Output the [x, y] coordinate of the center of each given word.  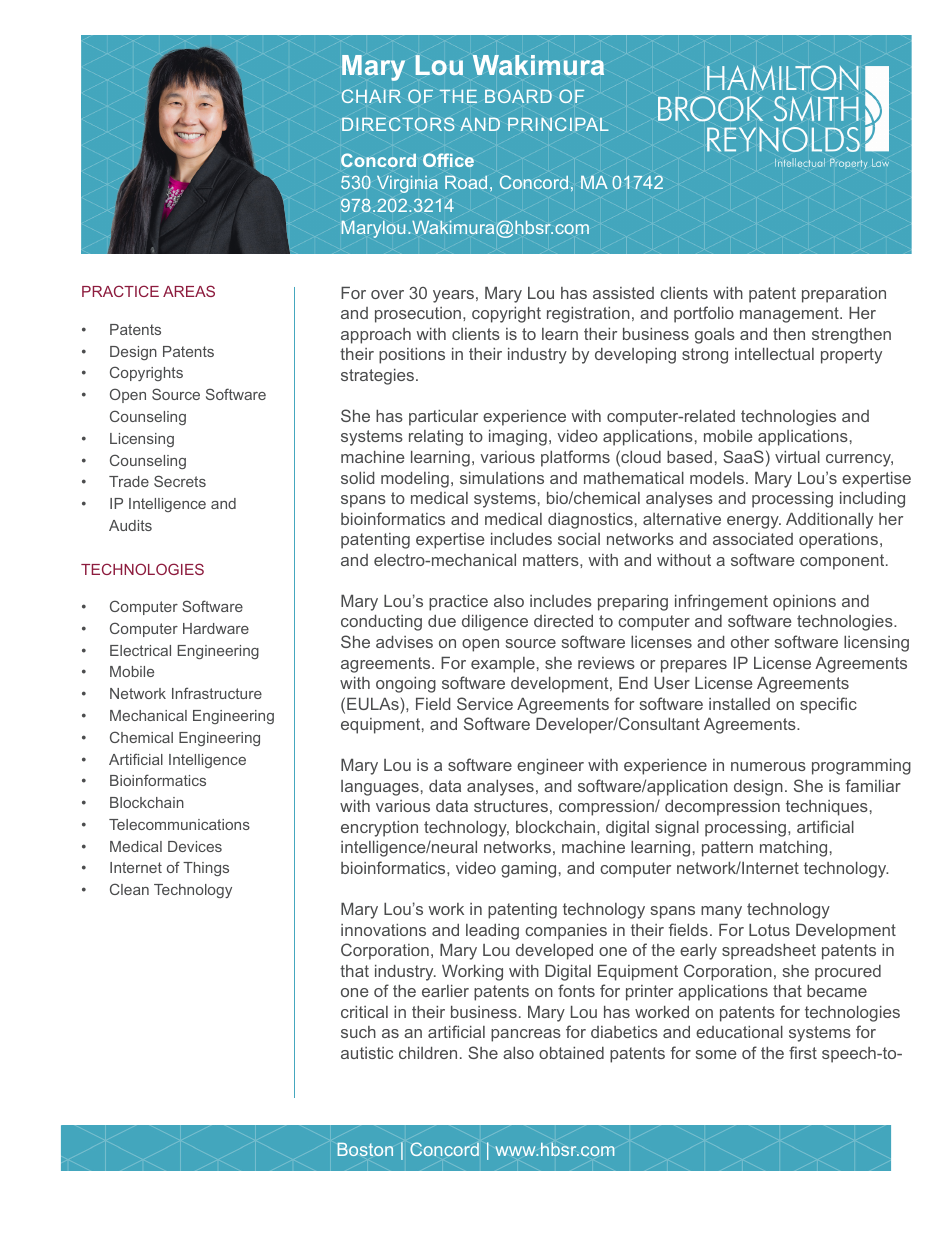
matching [793, 849]
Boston [365, 1149]
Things [206, 869]
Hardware [216, 628]
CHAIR [371, 96]
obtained [571, 1053]
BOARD [518, 96]
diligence [495, 623]
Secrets [180, 481]
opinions [804, 603]
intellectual [774, 354]
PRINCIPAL [558, 124]
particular [443, 418]
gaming [528, 870]
